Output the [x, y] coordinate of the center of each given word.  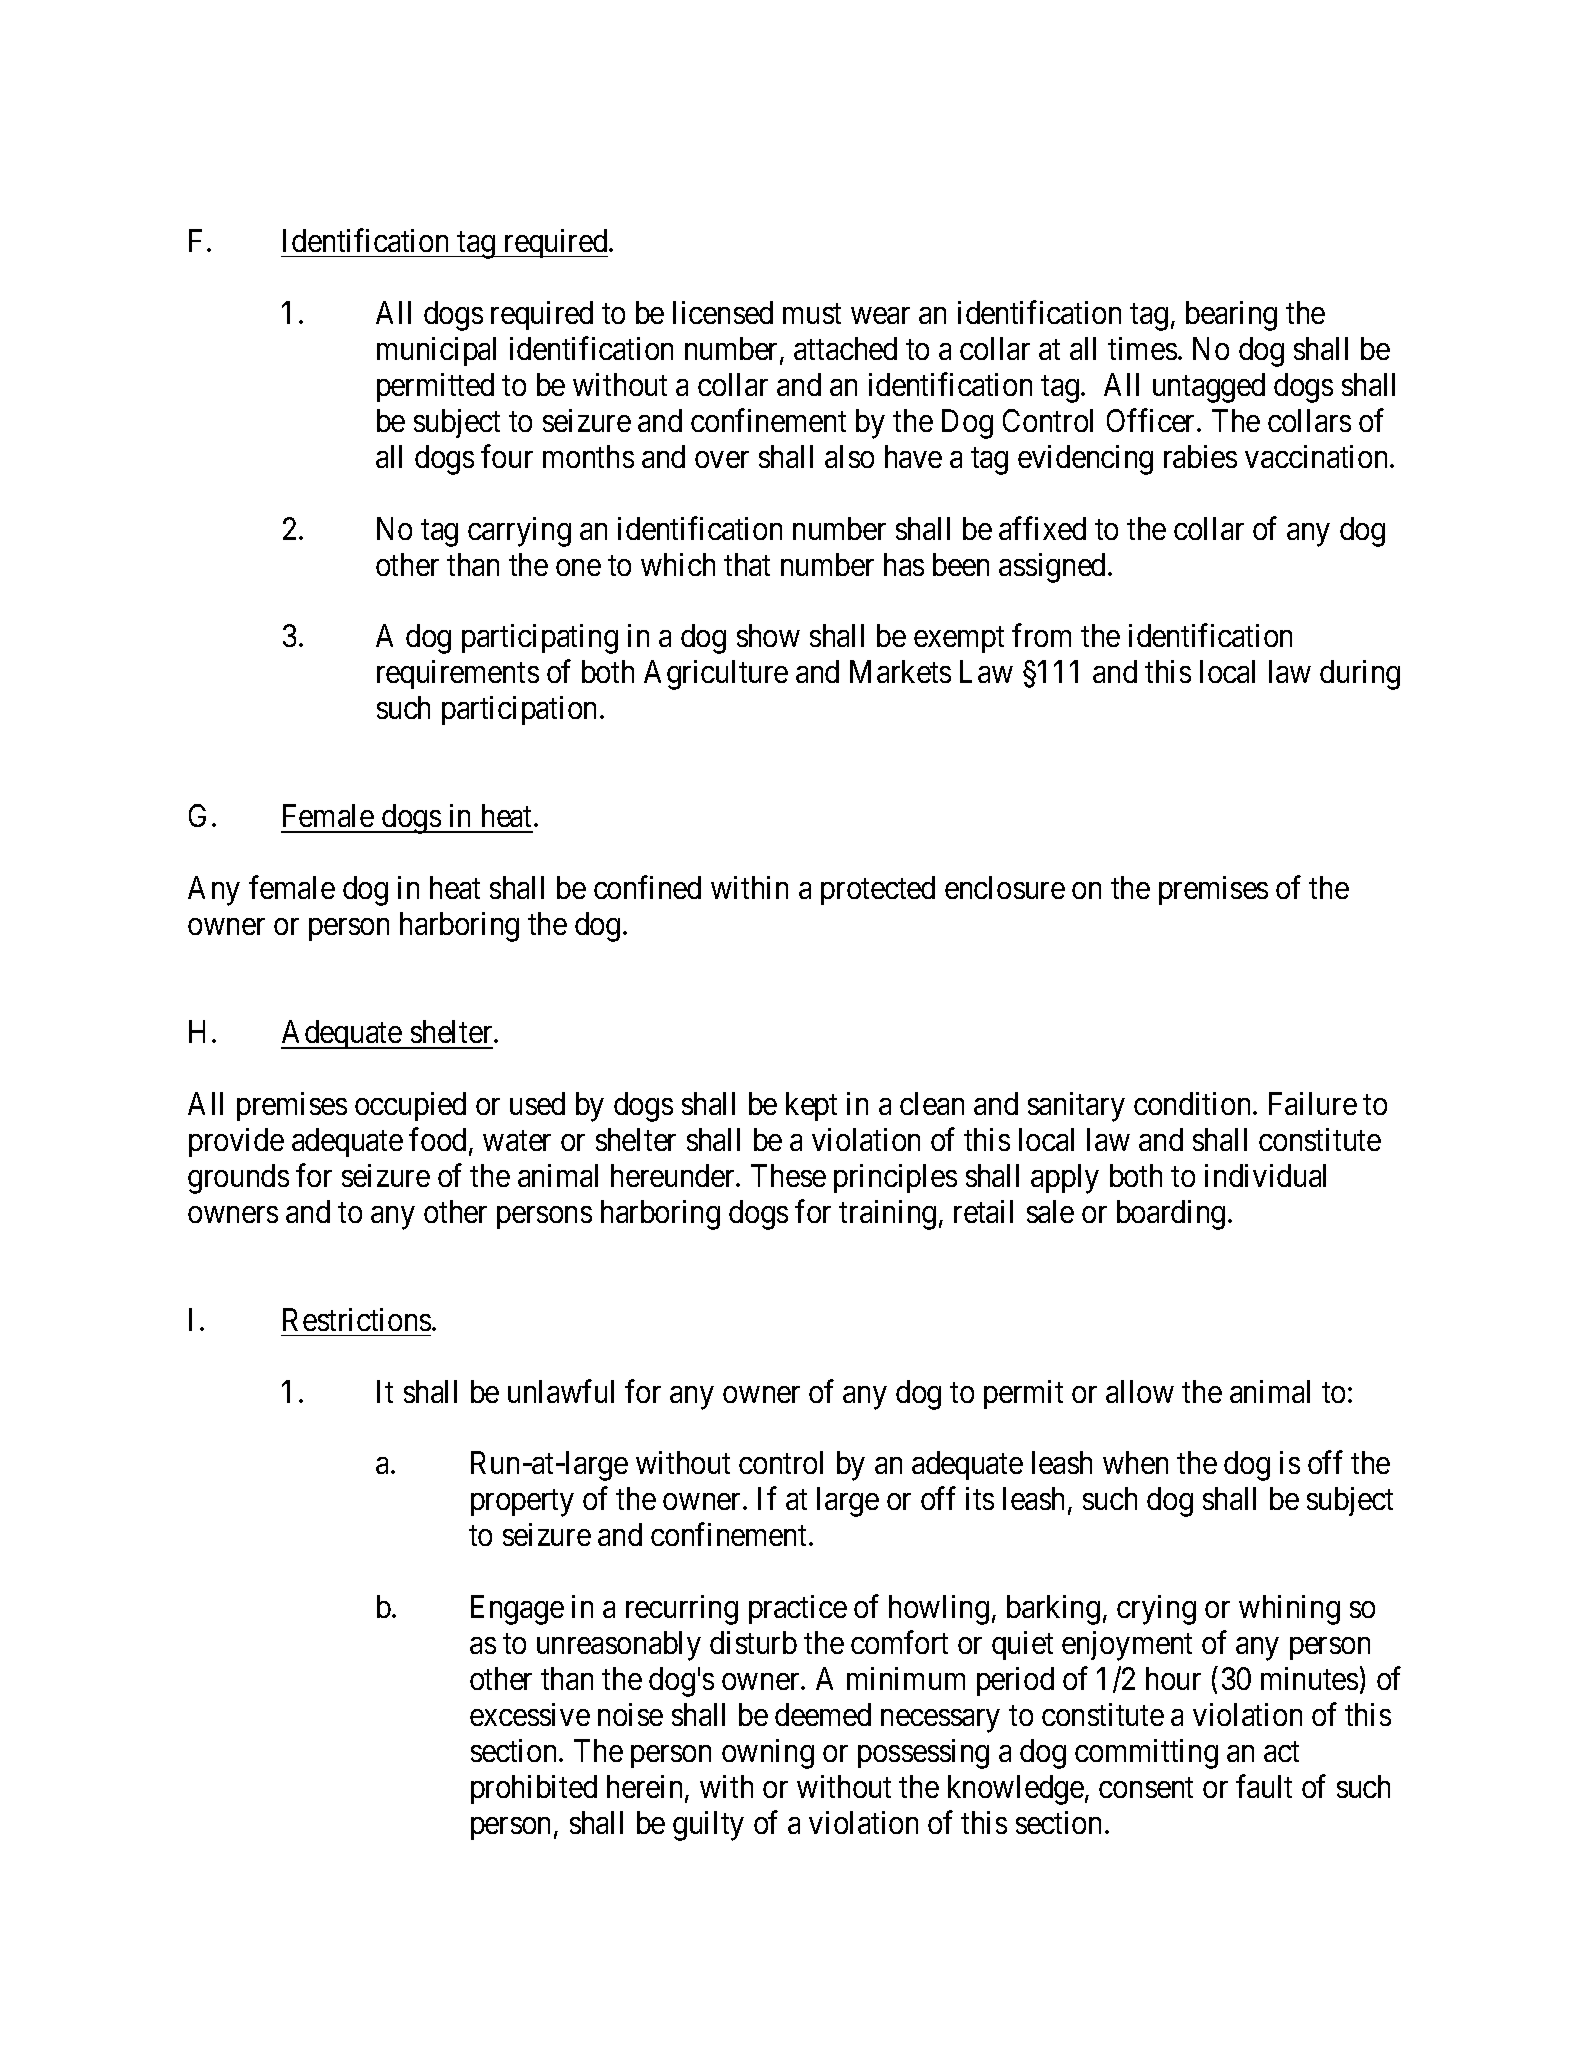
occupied [410, 1106]
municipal [436, 351]
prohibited [534, 1789]
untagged [1209, 388]
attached [845, 348]
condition [1194, 1103]
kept [811, 1106]
